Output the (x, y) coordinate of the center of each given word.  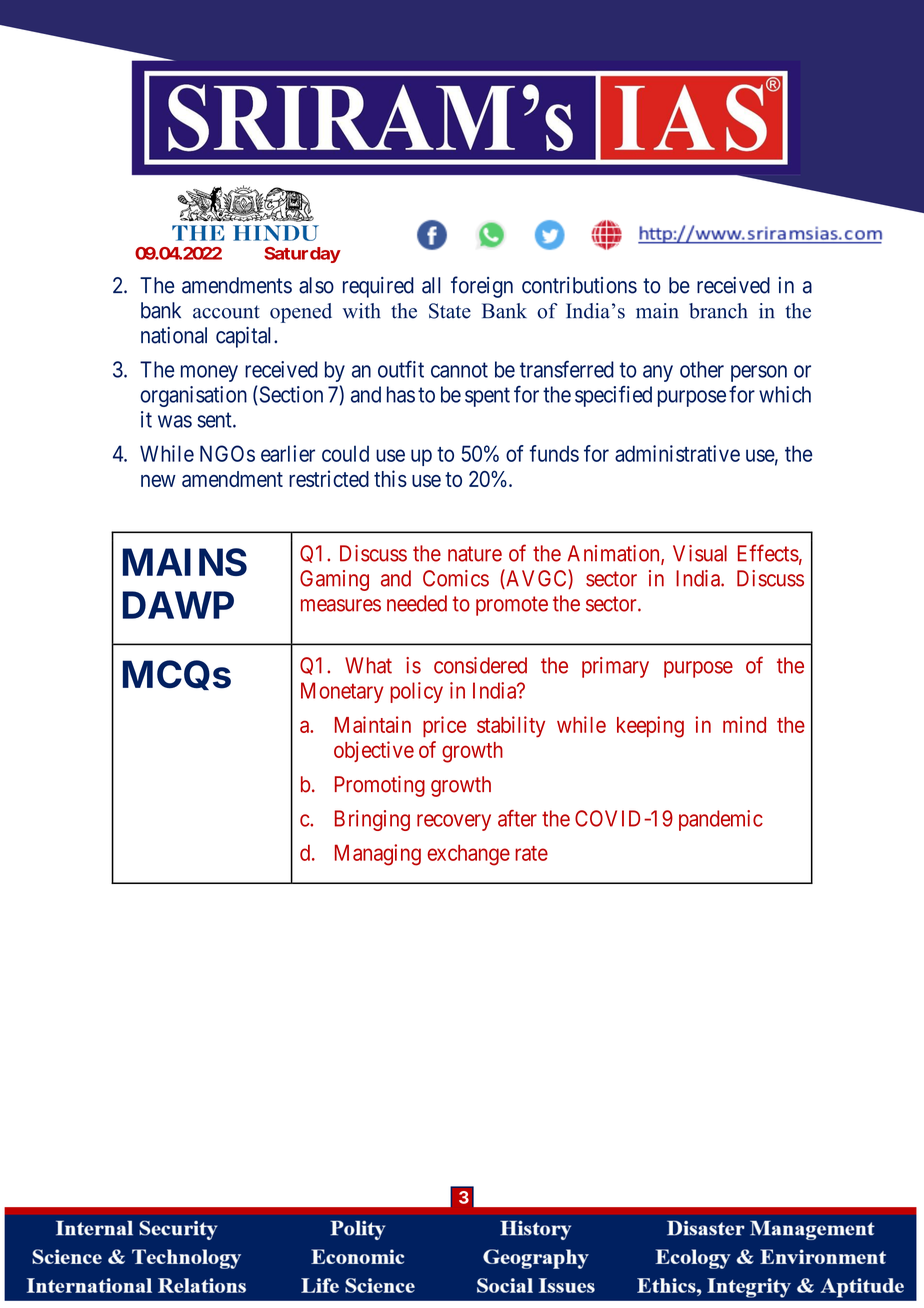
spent (487, 397)
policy (416, 692)
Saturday (302, 255)
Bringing (372, 820)
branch (718, 311)
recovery (454, 822)
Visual (700, 553)
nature (475, 554)
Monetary (342, 692)
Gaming (334, 580)
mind (744, 724)
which (785, 394)
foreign (482, 287)
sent (216, 420)
